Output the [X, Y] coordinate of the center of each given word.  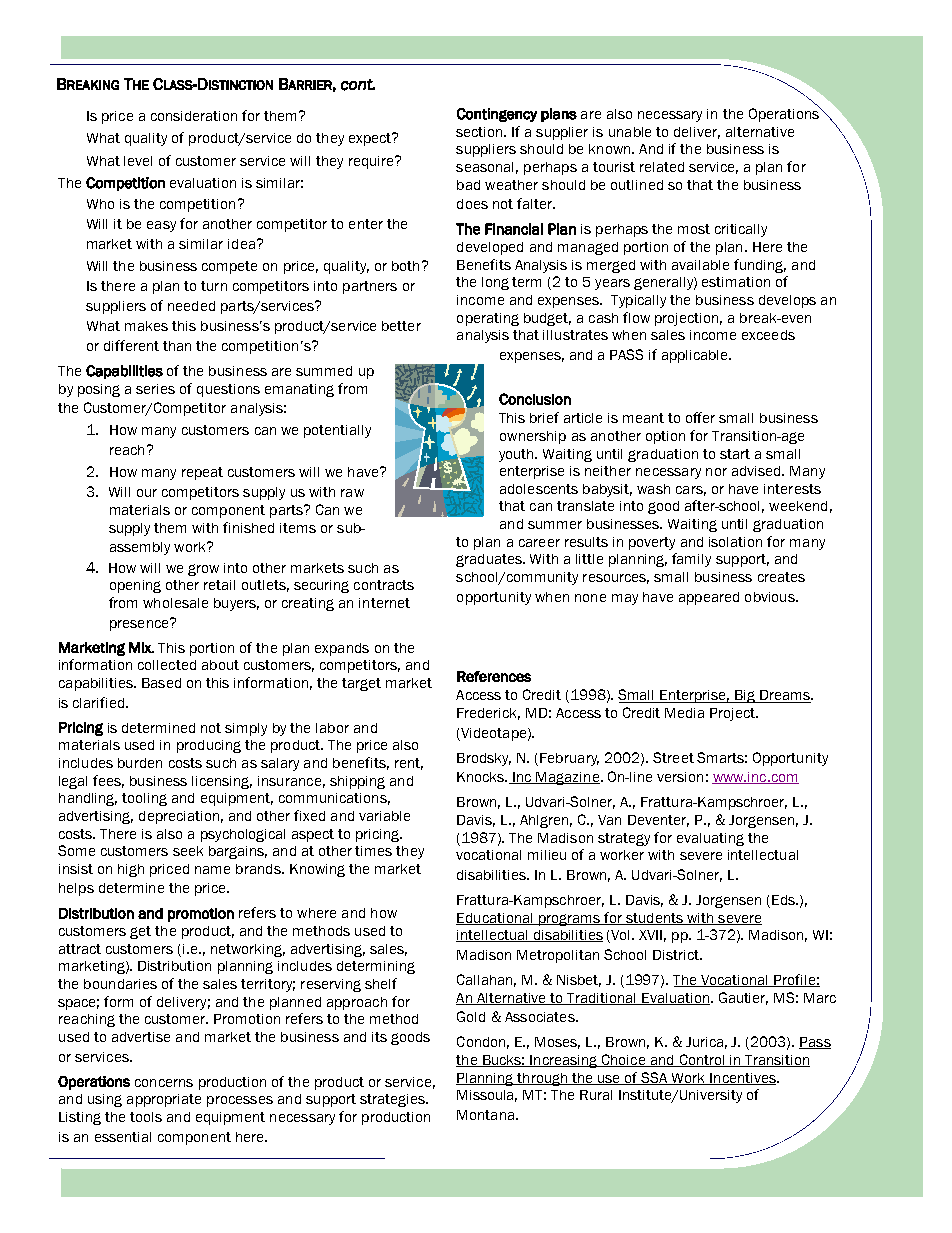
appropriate [164, 1100]
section [480, 132]
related [662, 167]
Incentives [743, 1079]
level [138, 161]
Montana [487, 1115]
